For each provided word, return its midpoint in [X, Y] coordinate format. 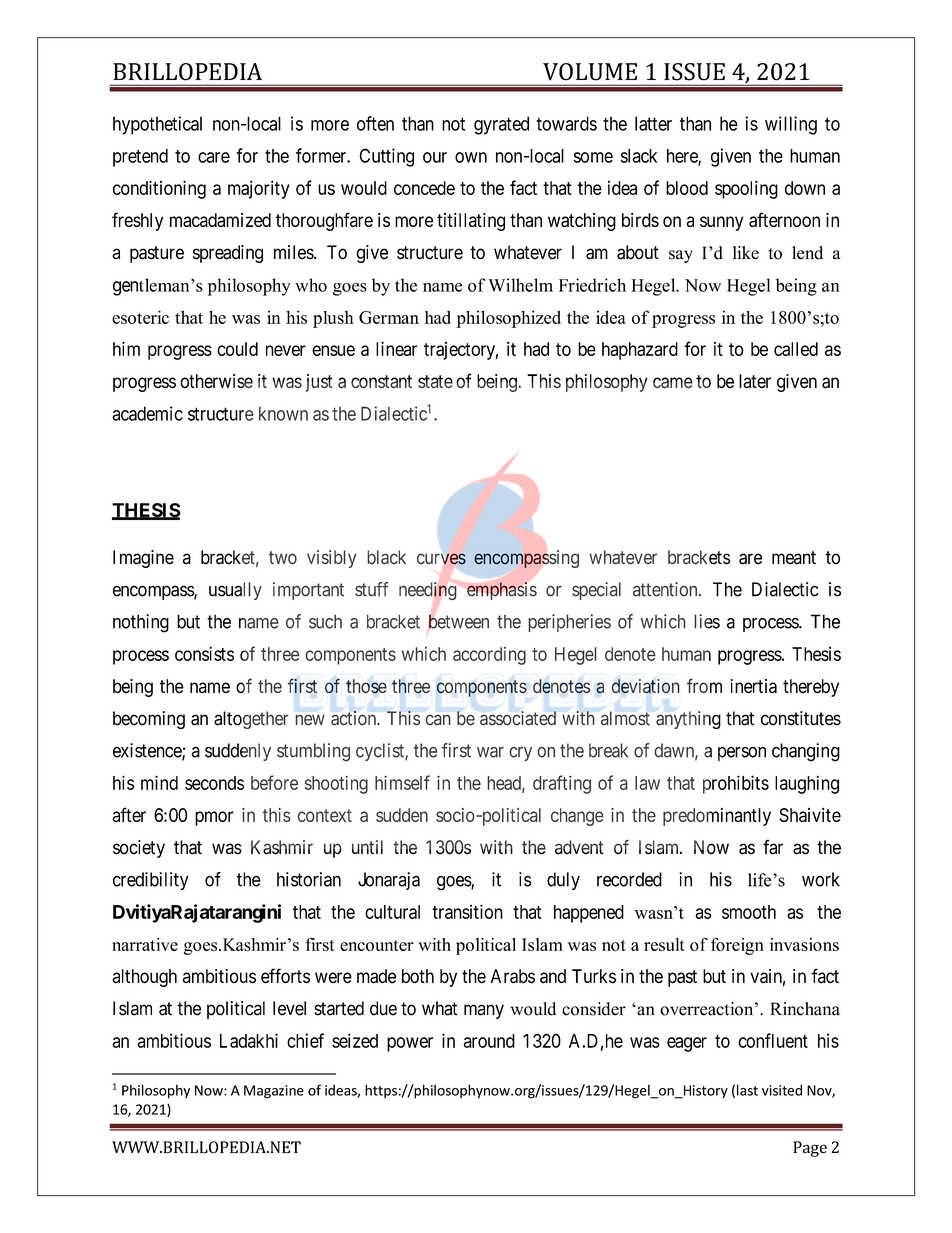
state [435, 381]
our [435, 157]
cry [520, 754]
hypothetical [157, 125]
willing [791, 125]
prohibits [736, 784]
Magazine [274, 1092]
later [755, 381]
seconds [214, 783]
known [283, 413]
